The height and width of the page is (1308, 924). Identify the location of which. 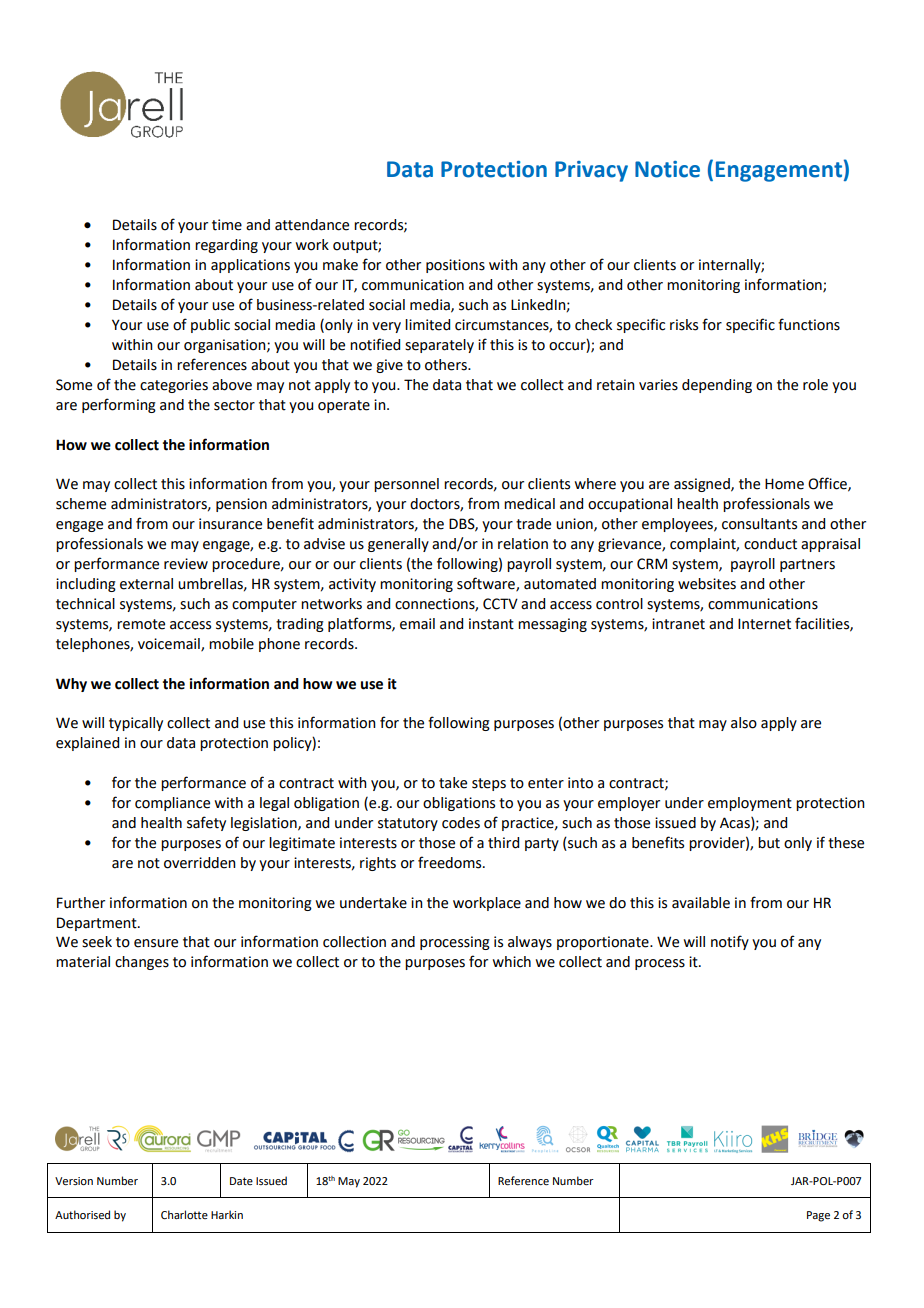
(512, 962).
